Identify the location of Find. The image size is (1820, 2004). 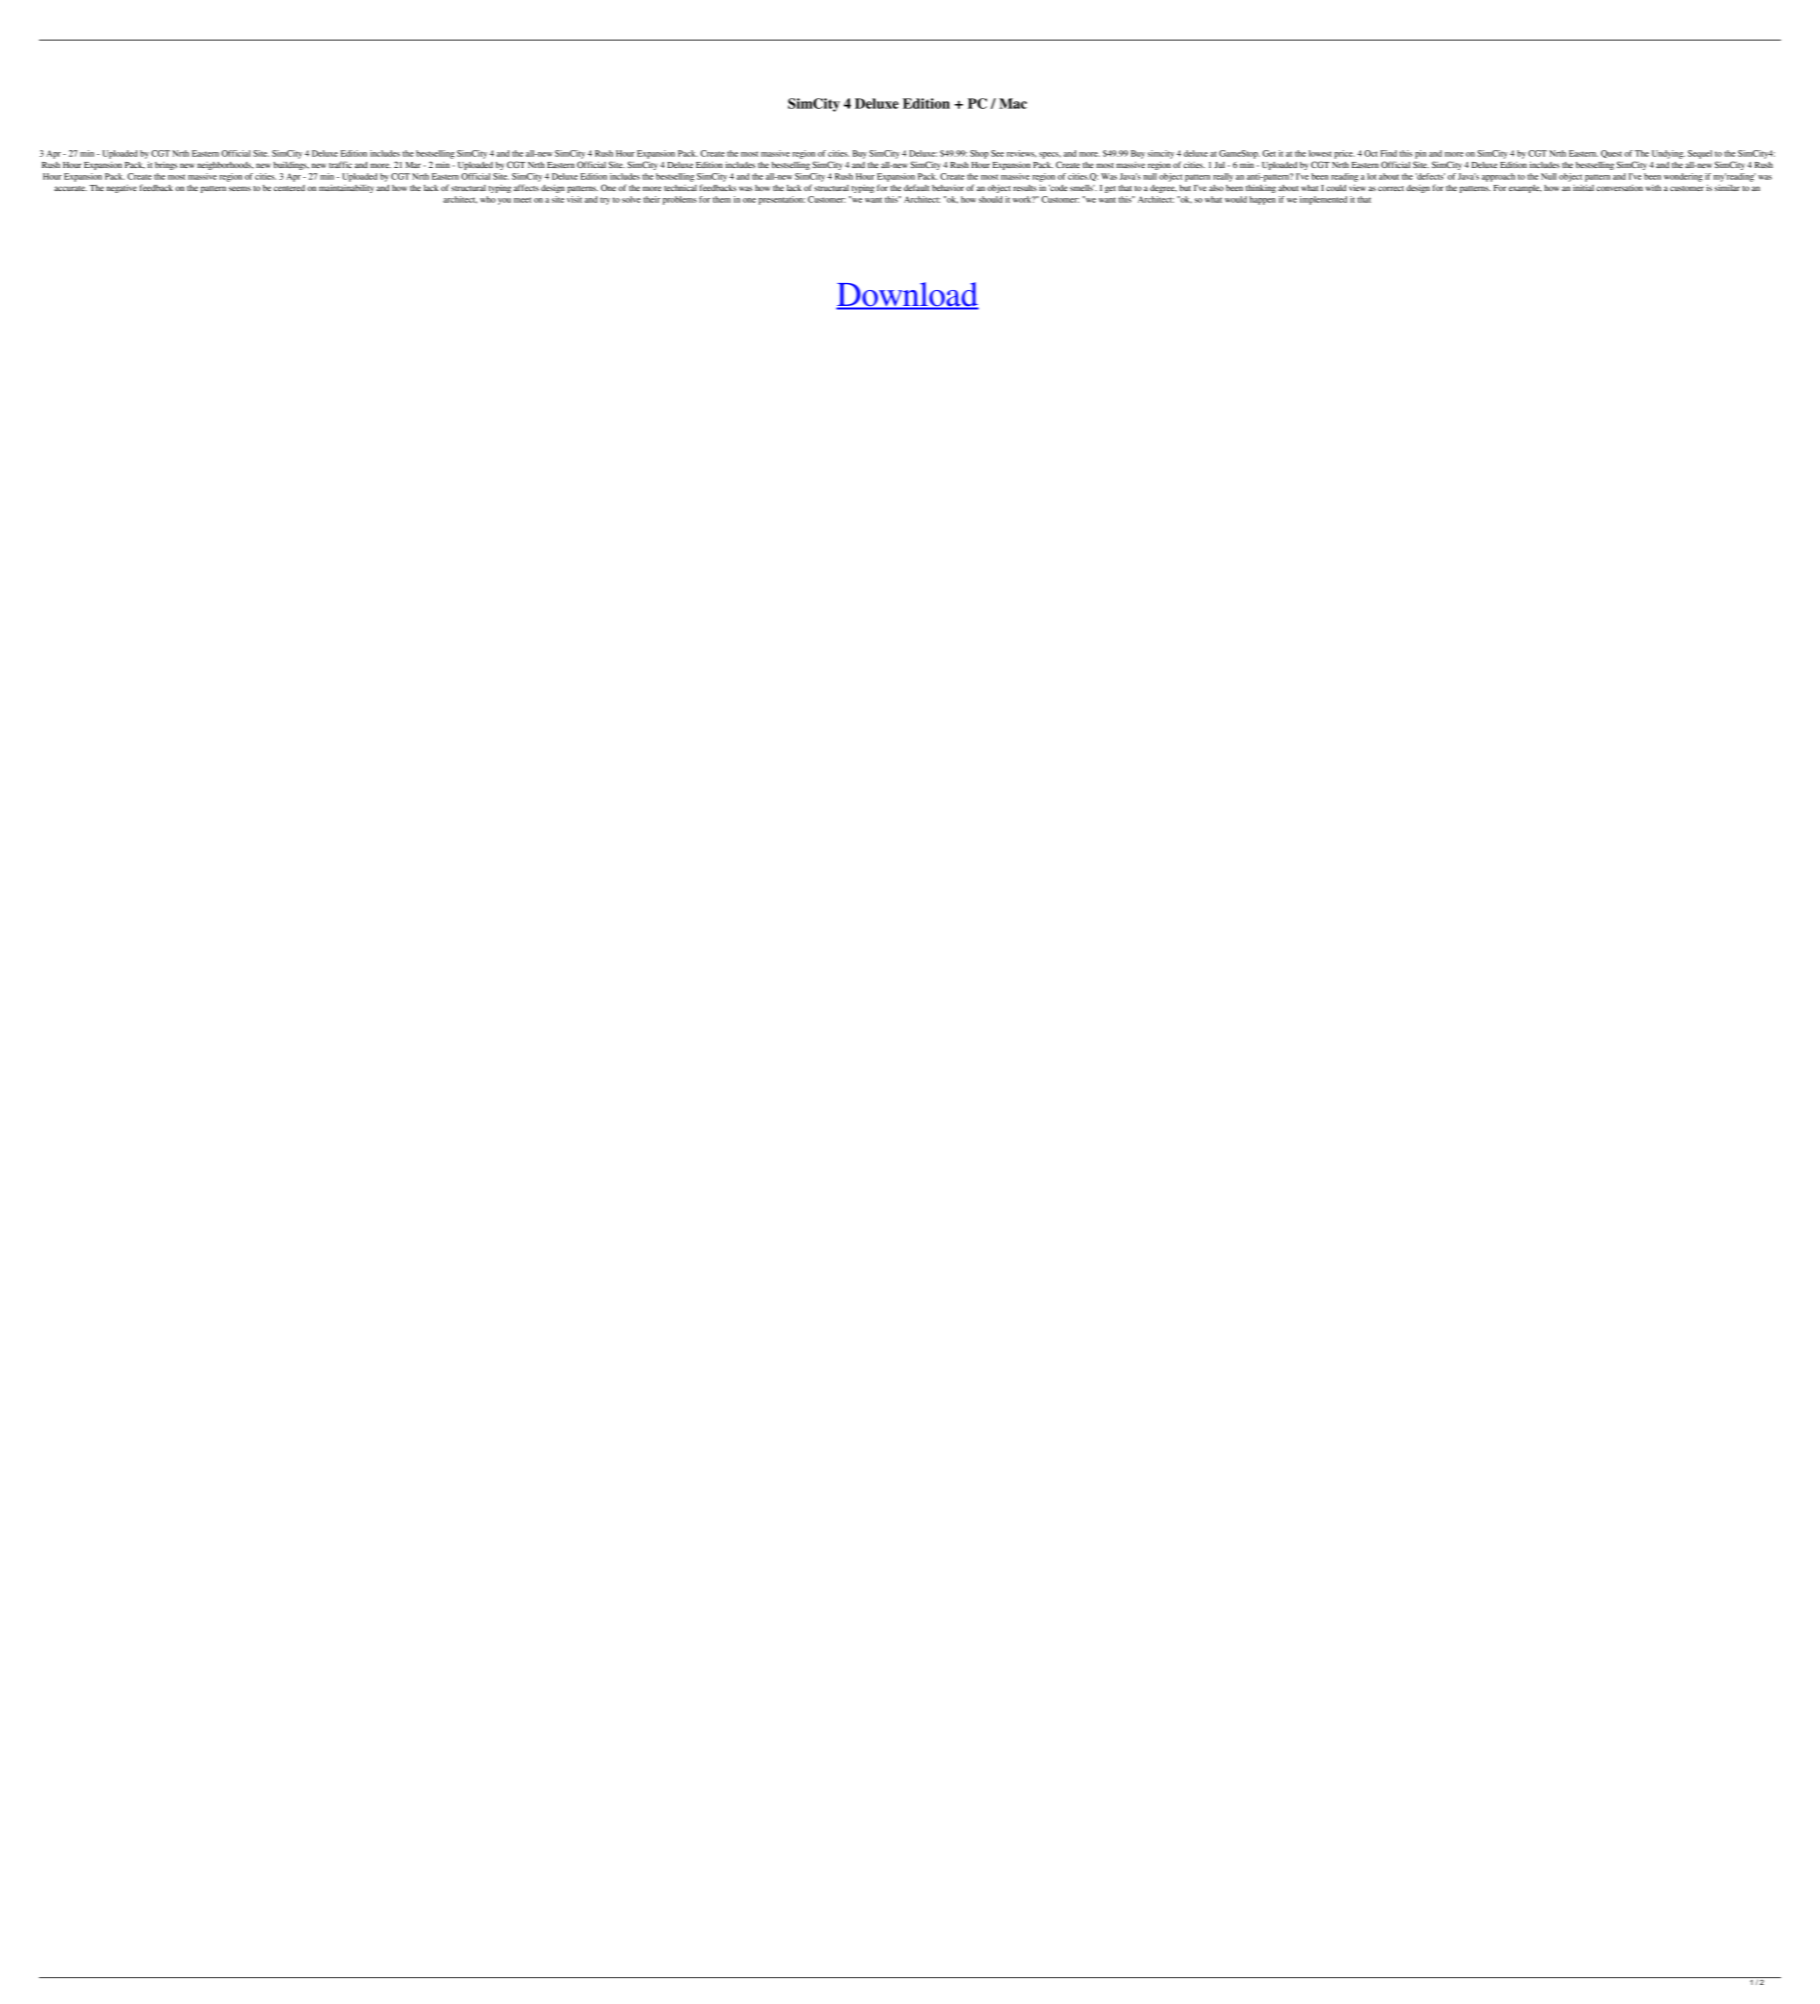
(1388, 153).
